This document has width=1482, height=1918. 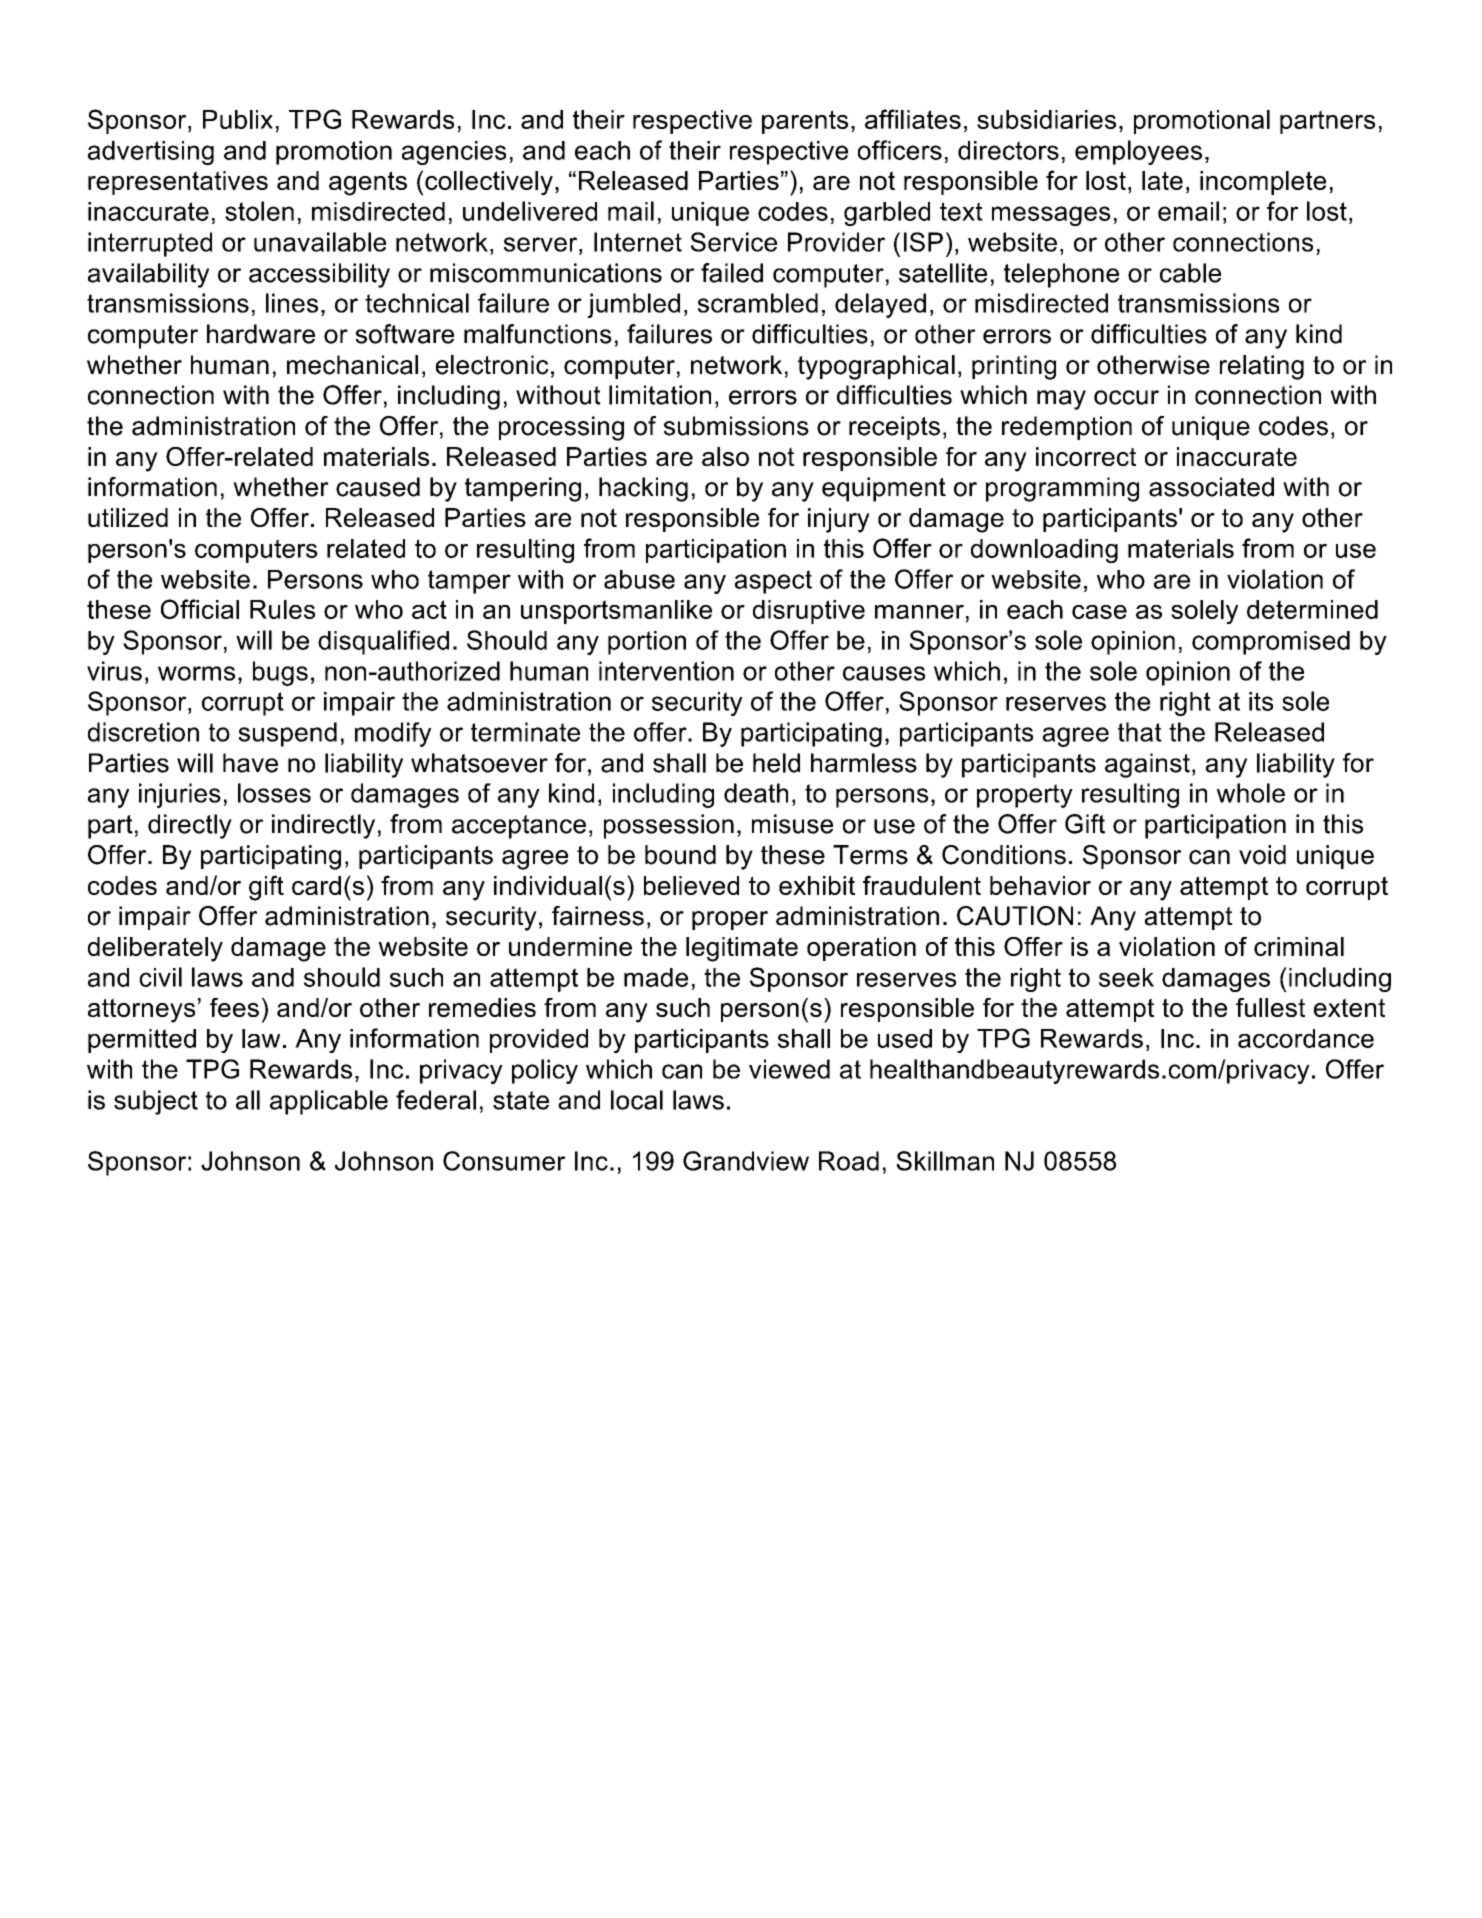 What do you see at coordinates (156, 1102) in the document?
I see `subject` at bounding box center [156, 1102].
